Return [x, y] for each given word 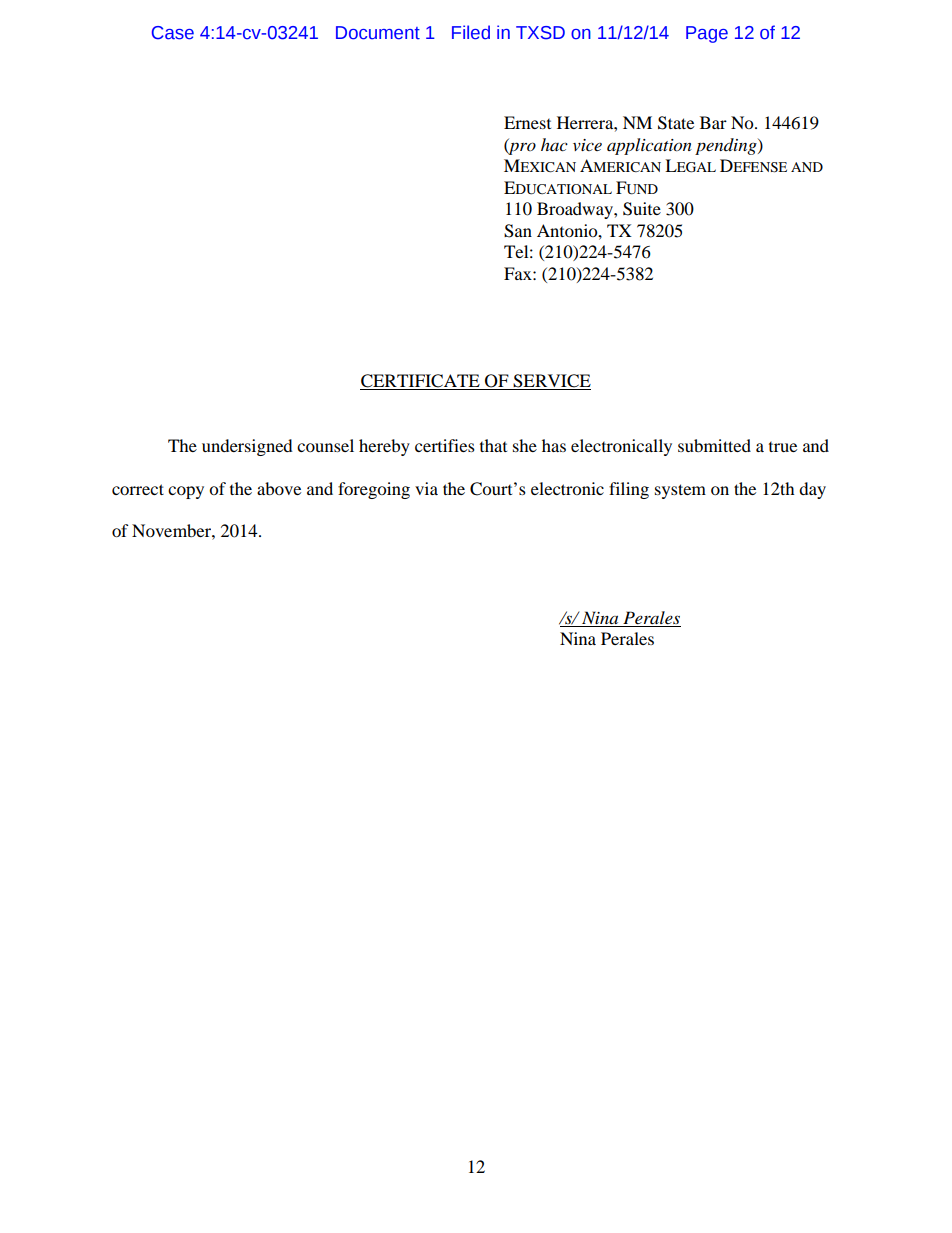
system [680, 491]
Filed [471, 32]
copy [186, 492]
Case [173, 33]
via [426, 488]
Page [707, 34]
